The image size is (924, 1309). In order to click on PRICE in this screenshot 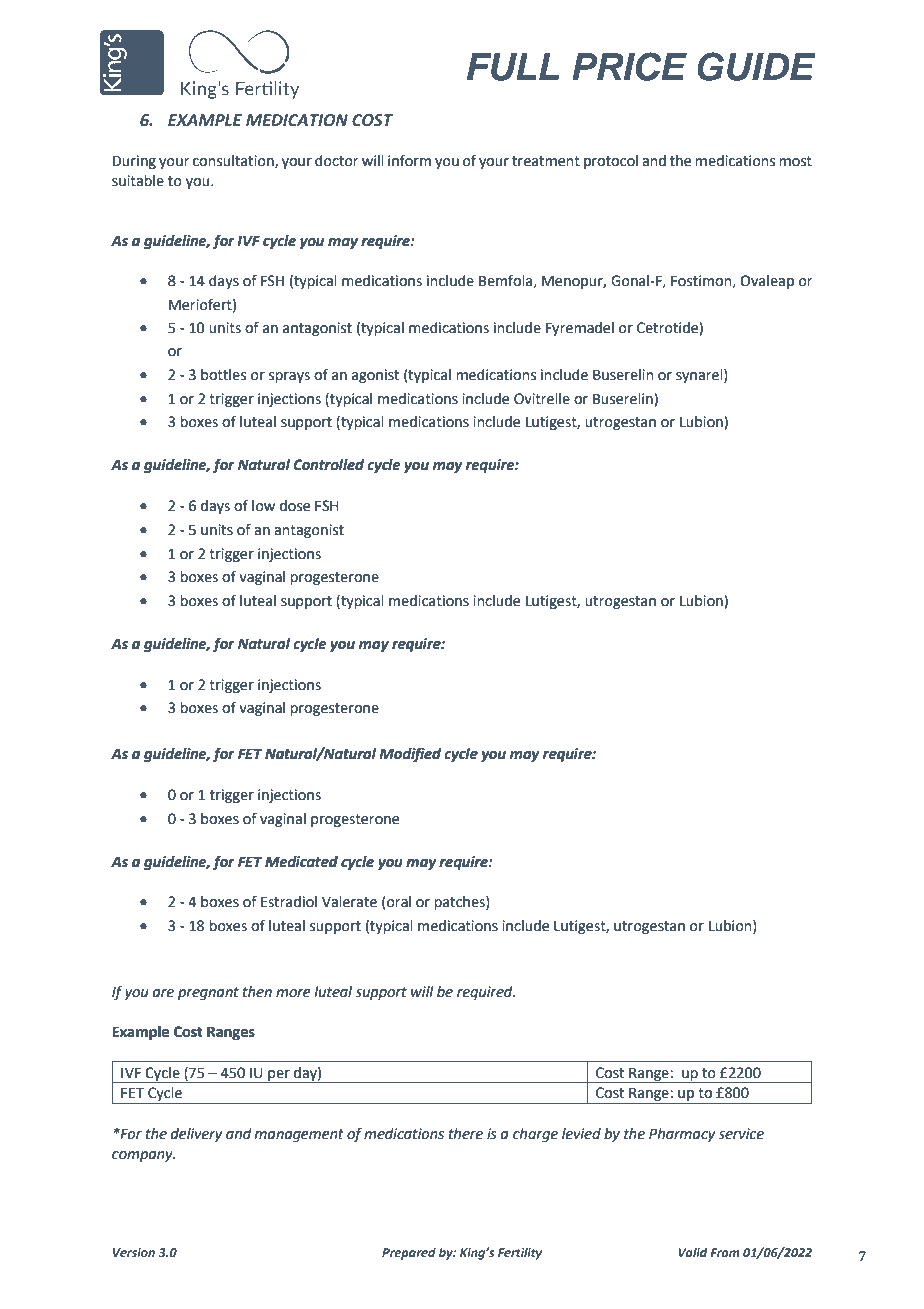, I will do `click(629, 66)`.
